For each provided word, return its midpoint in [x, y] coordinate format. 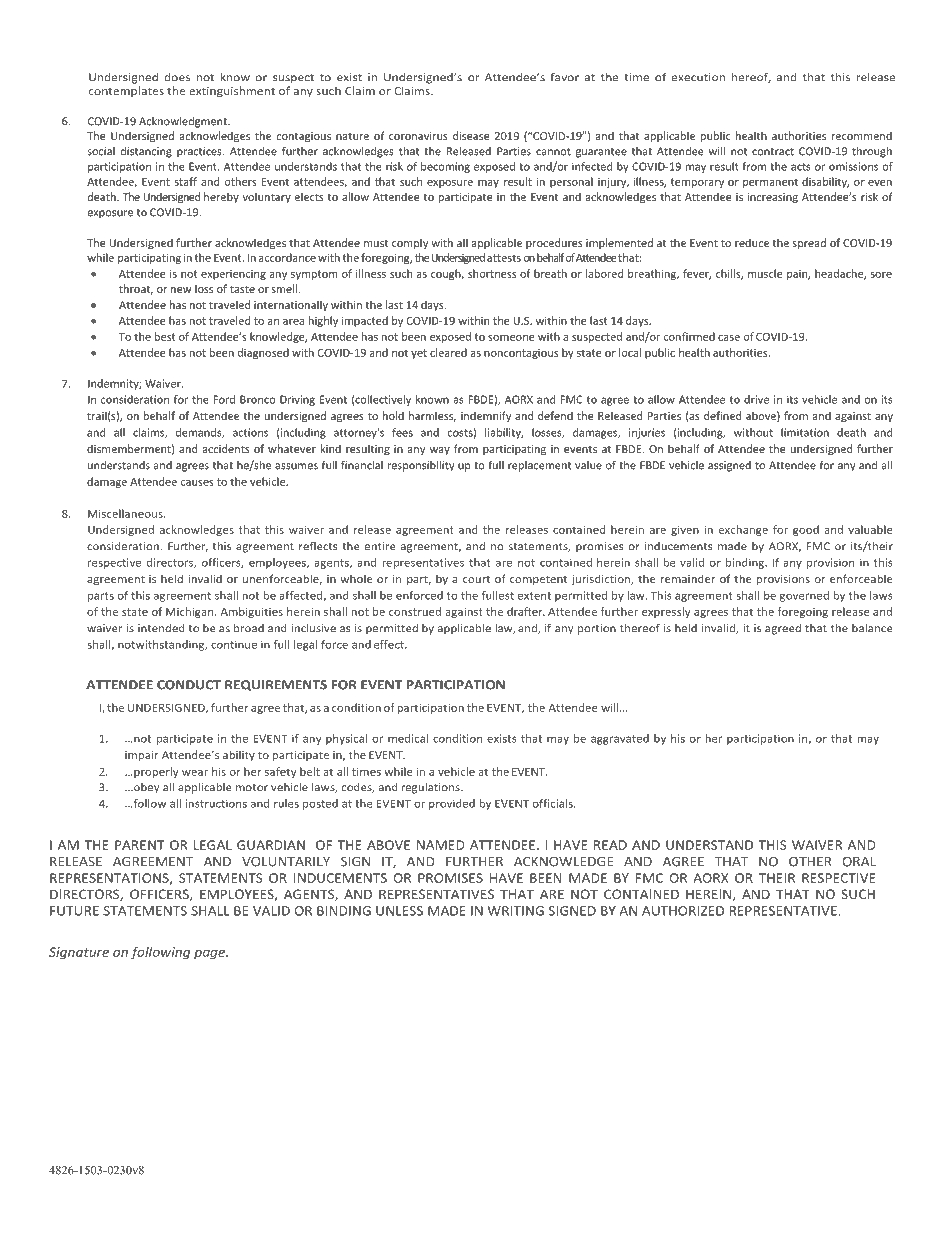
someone [511, 338]
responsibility [421, 466]
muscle [765, 273]
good [806, 530]
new [181, 290]
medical [408, 738]
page [211, 955]
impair [141, 756]
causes [197, 483]
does [177, 77]
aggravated [620, 739]
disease [471, 135]
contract [773, 152]
